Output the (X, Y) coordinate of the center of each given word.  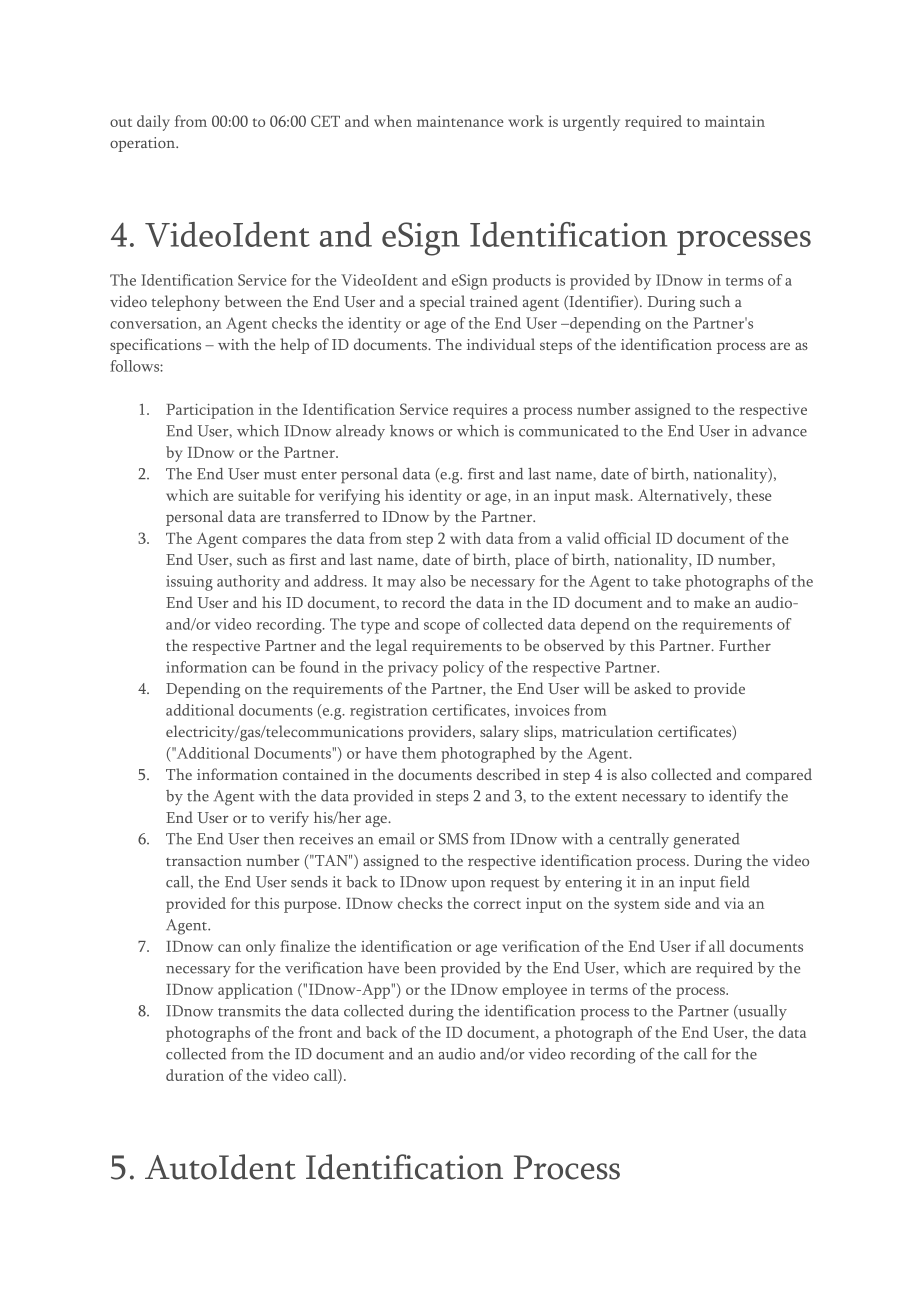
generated (706, 841)
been (420, 968)
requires (480, 411)
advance (779, 431)
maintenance (460, 121)
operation (143, 144)
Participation (210, 411)
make (712, 602)
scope (442, 628)
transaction (204, 860)
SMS (453, 839)
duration (195, 1075)
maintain (735, 121)
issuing (189, 583)
